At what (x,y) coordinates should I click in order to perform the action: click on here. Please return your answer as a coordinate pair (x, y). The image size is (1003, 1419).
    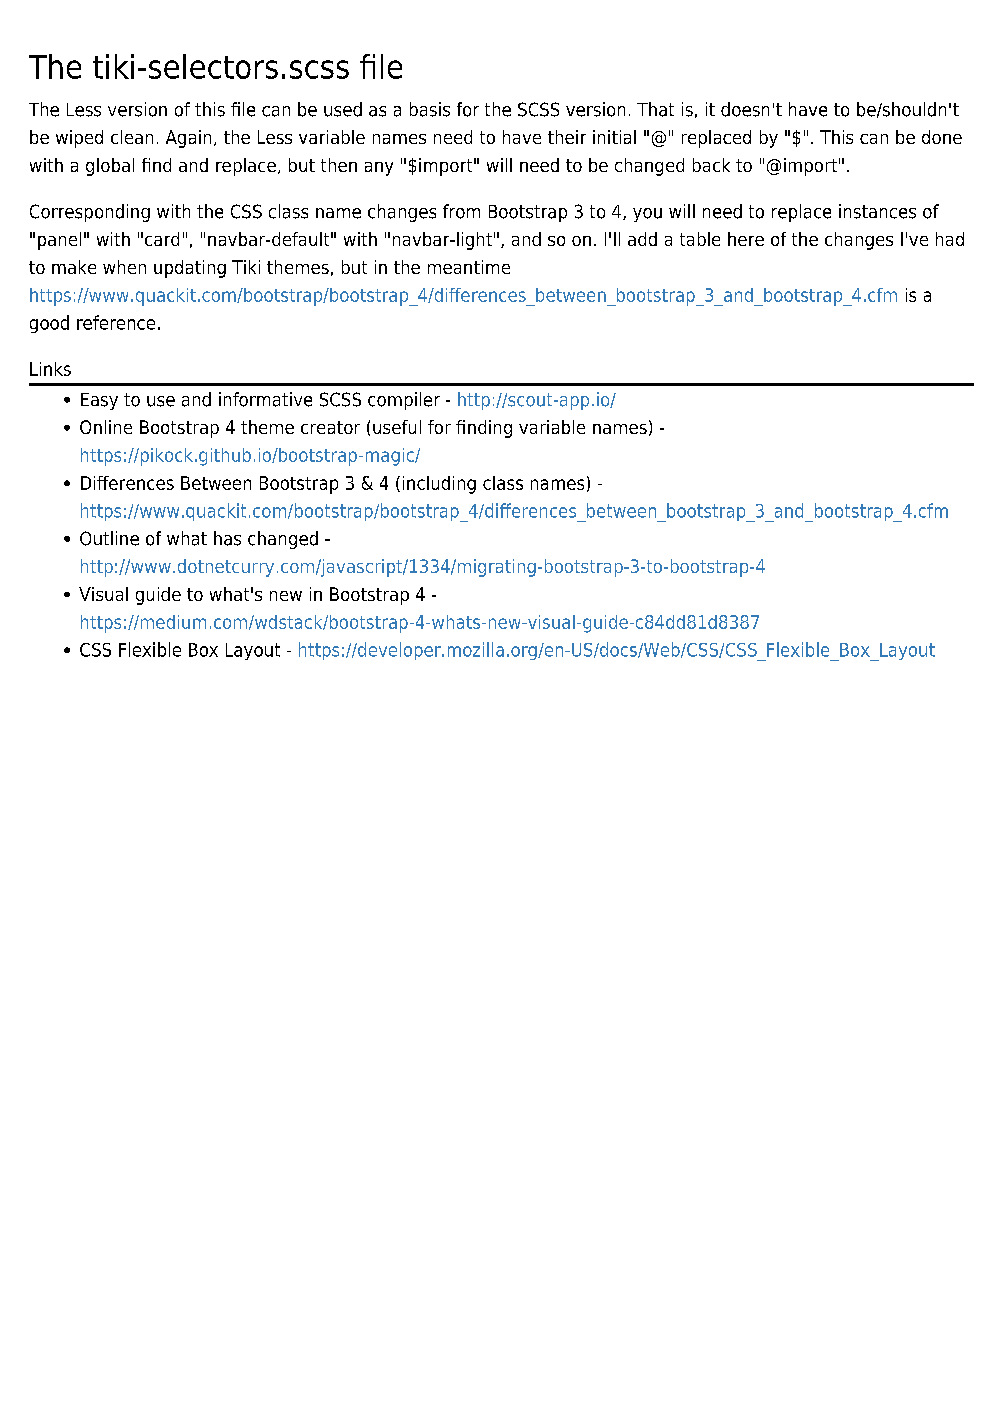
    Looking at the image, I should click on (746, 239).
